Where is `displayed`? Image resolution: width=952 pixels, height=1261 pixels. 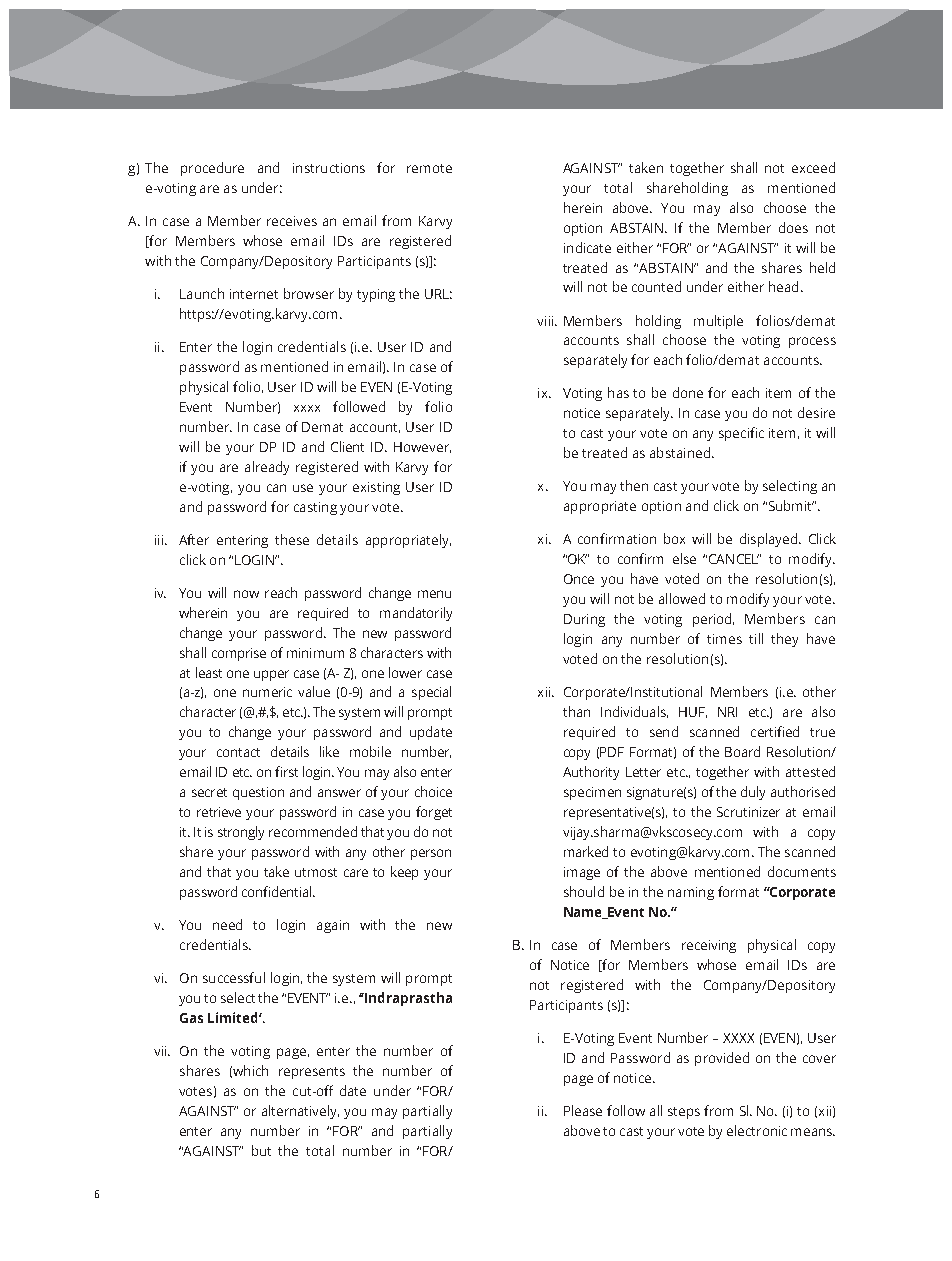 displayed is located at coordinates (770, 540).
